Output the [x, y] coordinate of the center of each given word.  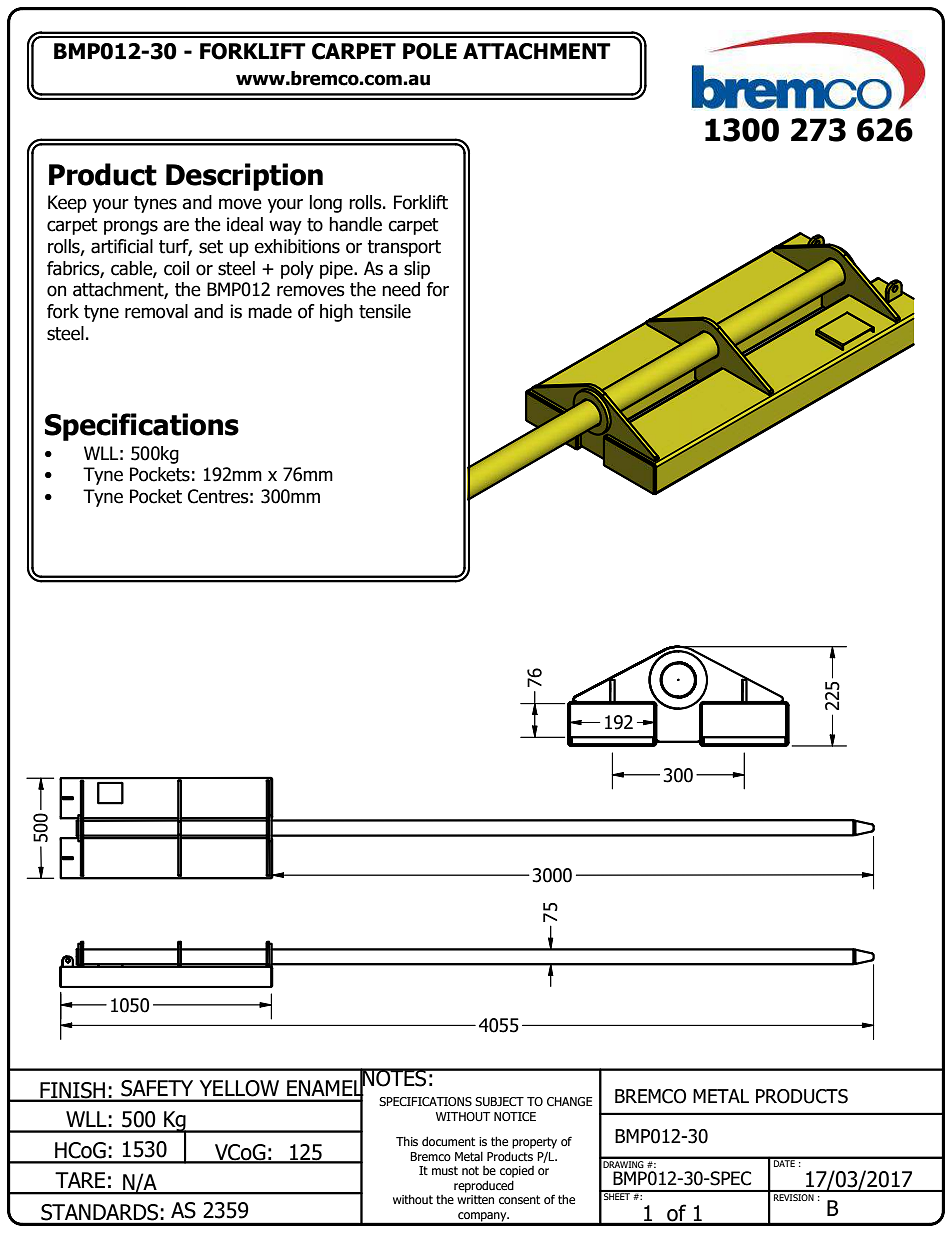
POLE [430, 51]
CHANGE [569, 1101]
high [336, 313]
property [534, 1143]
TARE [80, 1180]
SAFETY [157, 1088]
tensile [385, 311]
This [407, 1141]
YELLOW [239, 1088]
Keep [67, 204]
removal [156, 311]
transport [404, 248]
